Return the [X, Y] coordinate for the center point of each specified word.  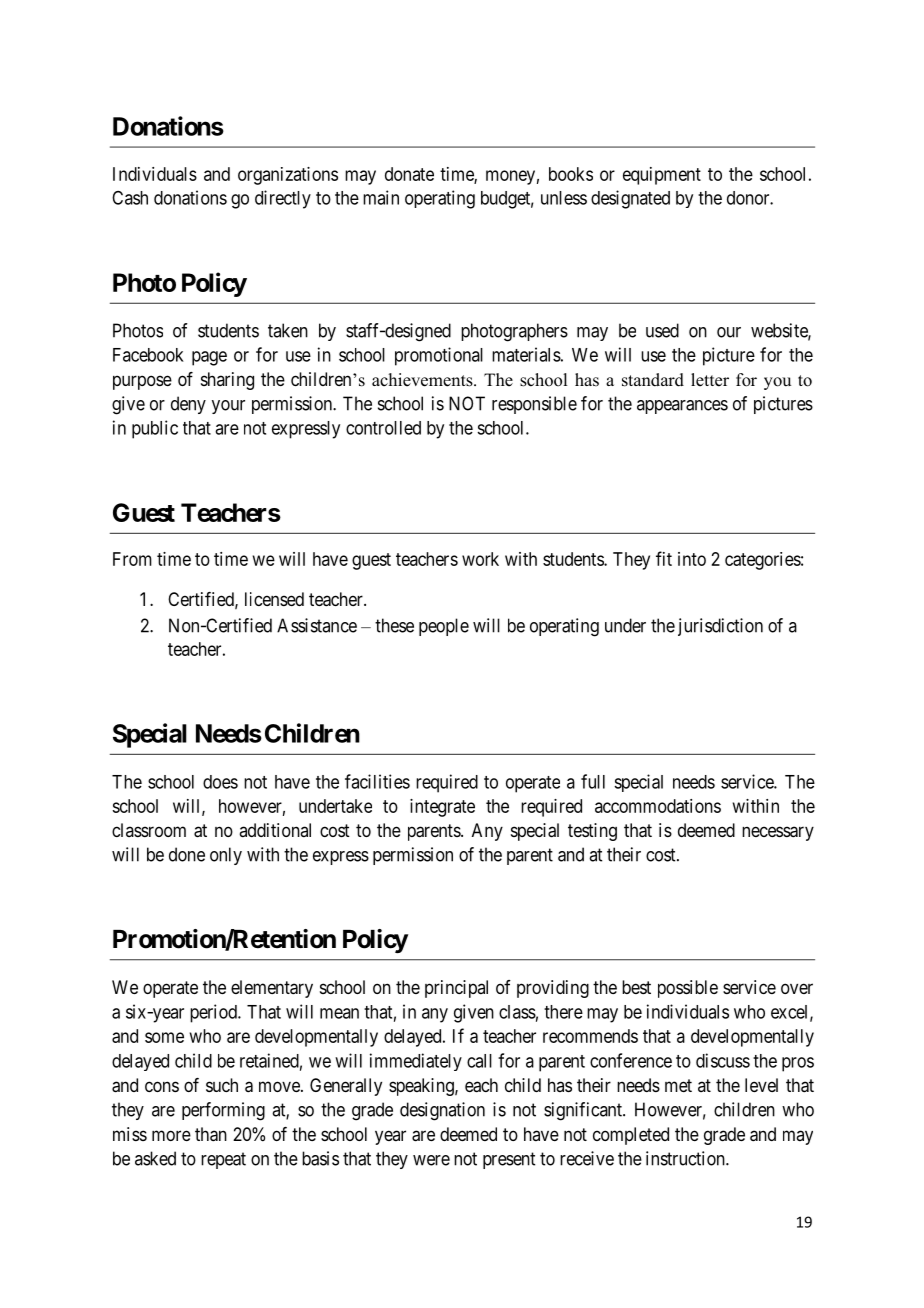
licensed [274, 599]
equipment [662, 176]
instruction [686, 1158]
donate [409, 174]
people [444, 627]
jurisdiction [720, 627]
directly [283, 199]
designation [442, 1111]
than [211, 1134]
